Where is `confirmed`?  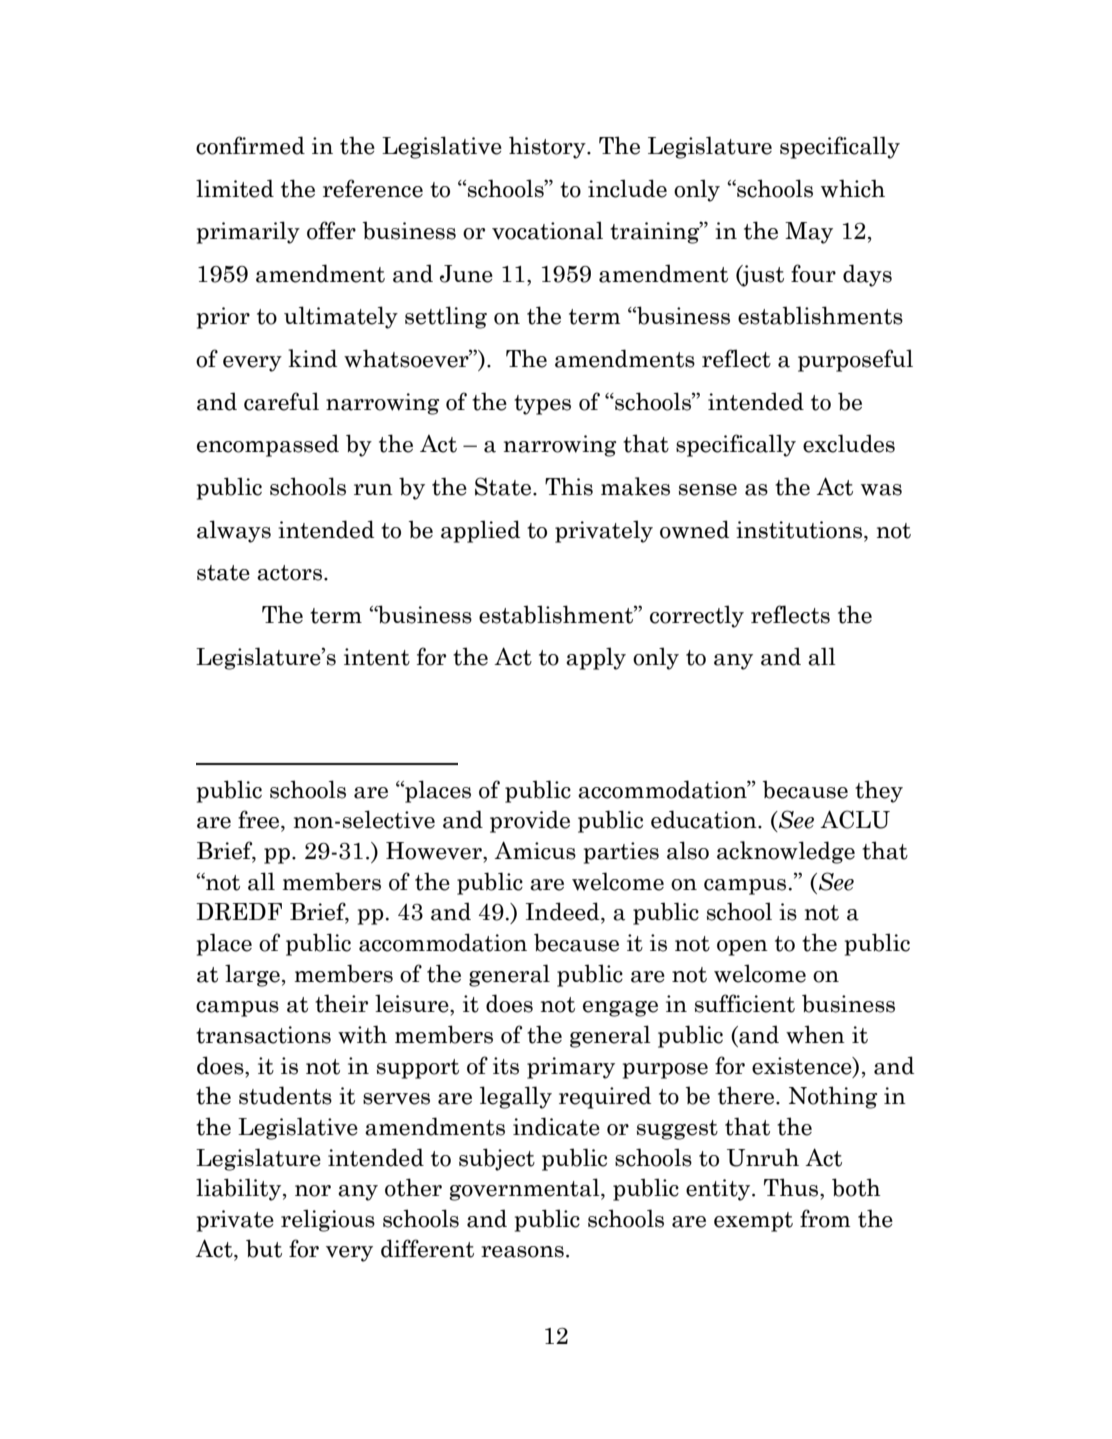 confirmed is located at coordinates (250, 145).
